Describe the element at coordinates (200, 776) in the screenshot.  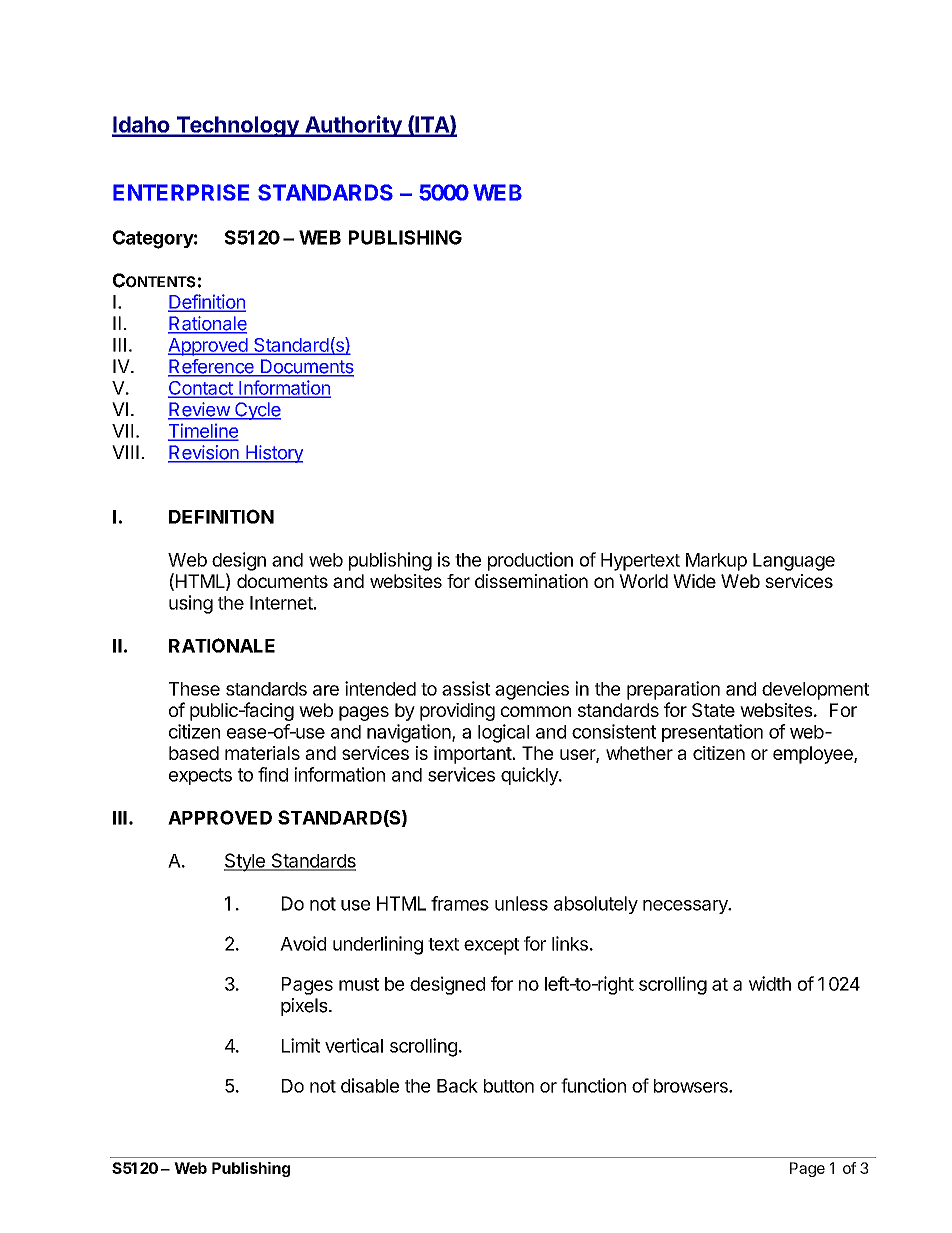
I see `expects` at that location.
